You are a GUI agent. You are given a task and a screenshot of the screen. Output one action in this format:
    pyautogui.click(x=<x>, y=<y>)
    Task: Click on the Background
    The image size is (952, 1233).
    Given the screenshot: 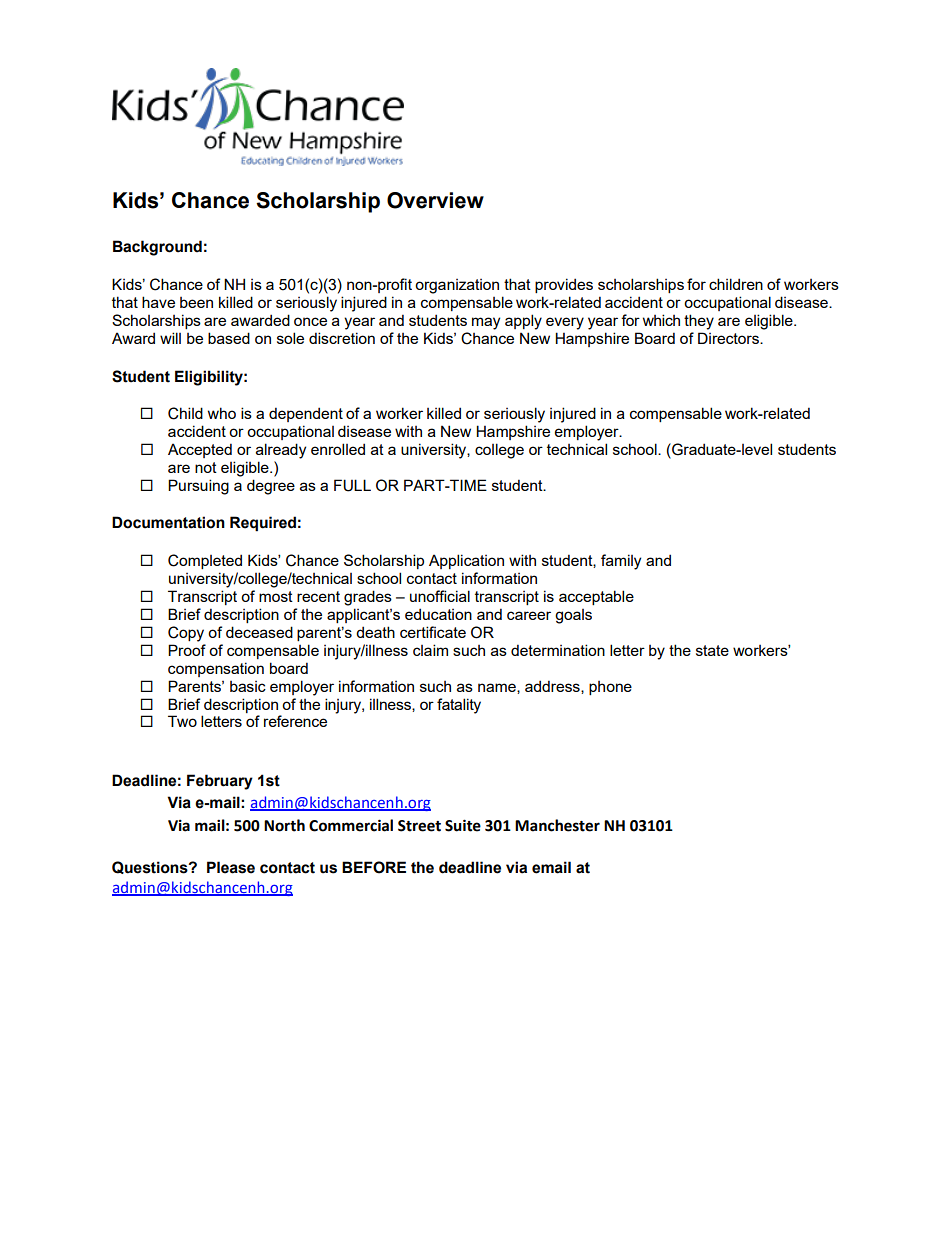 What is the action you would take?
    pyautogui.click(x=157, y=248)
